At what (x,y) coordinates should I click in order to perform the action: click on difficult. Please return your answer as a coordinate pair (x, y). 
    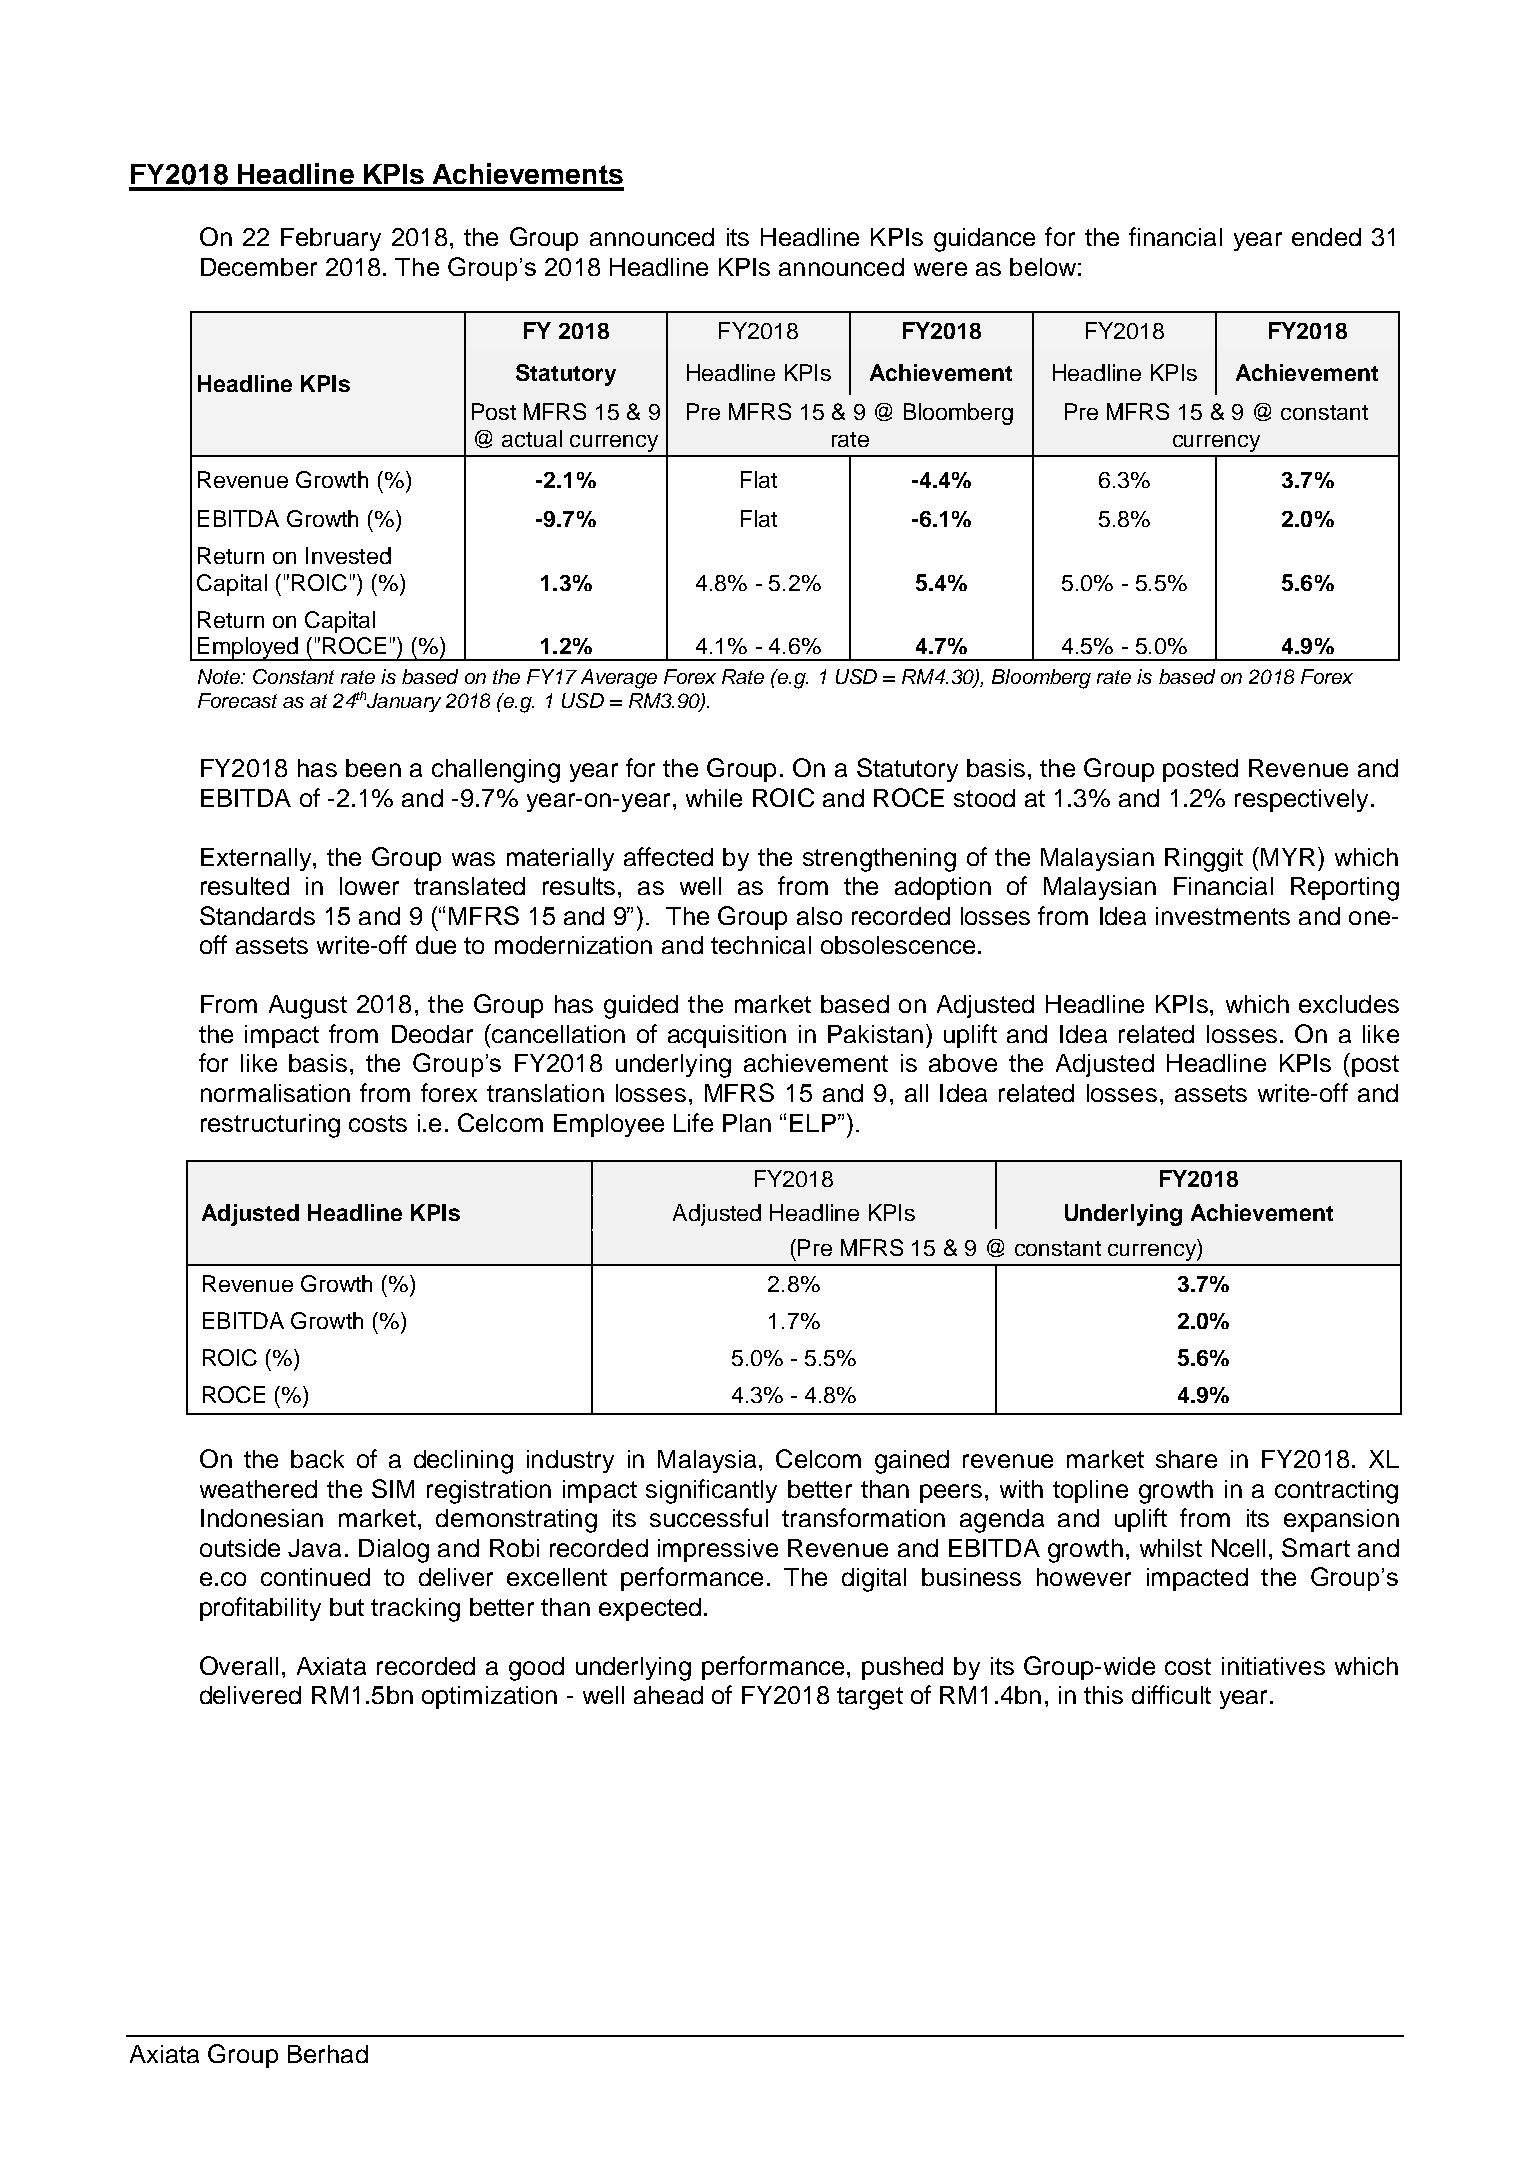
    Looking at the image, I should click on (1171, 1694).
